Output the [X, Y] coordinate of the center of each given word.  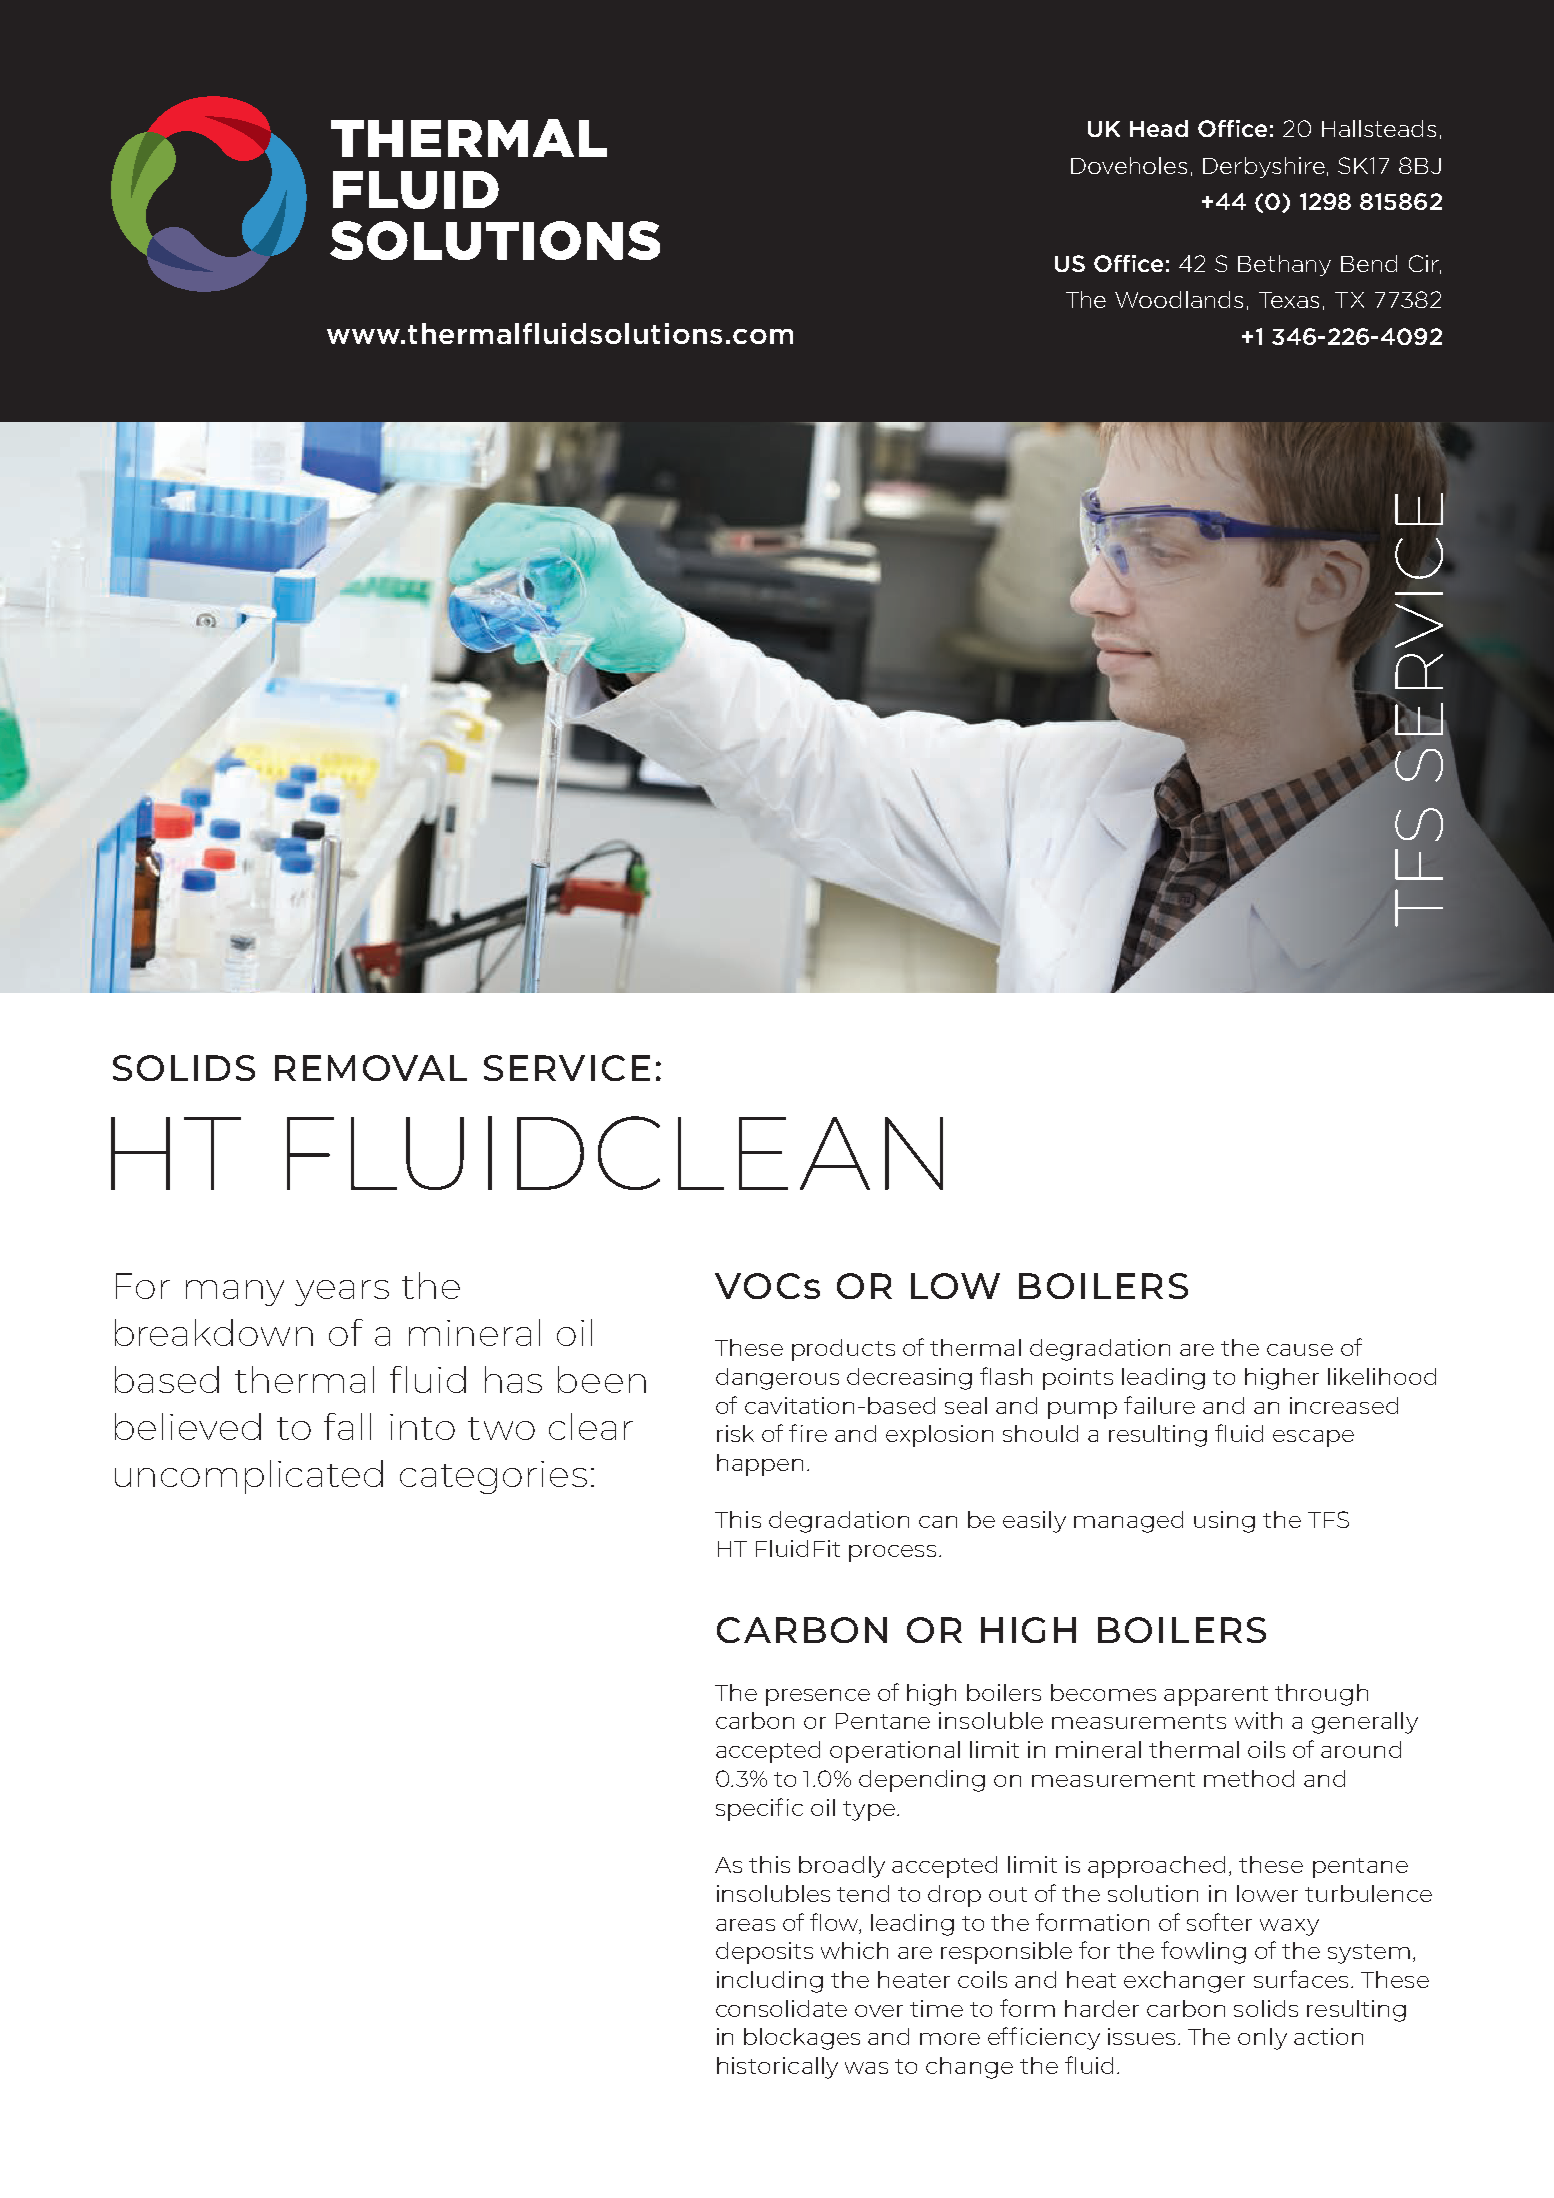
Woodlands [1179, 299]
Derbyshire [1264, 167]
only [1262, 2039]
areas [745, 1925]
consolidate [781, 2008]
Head [1159, 128]
